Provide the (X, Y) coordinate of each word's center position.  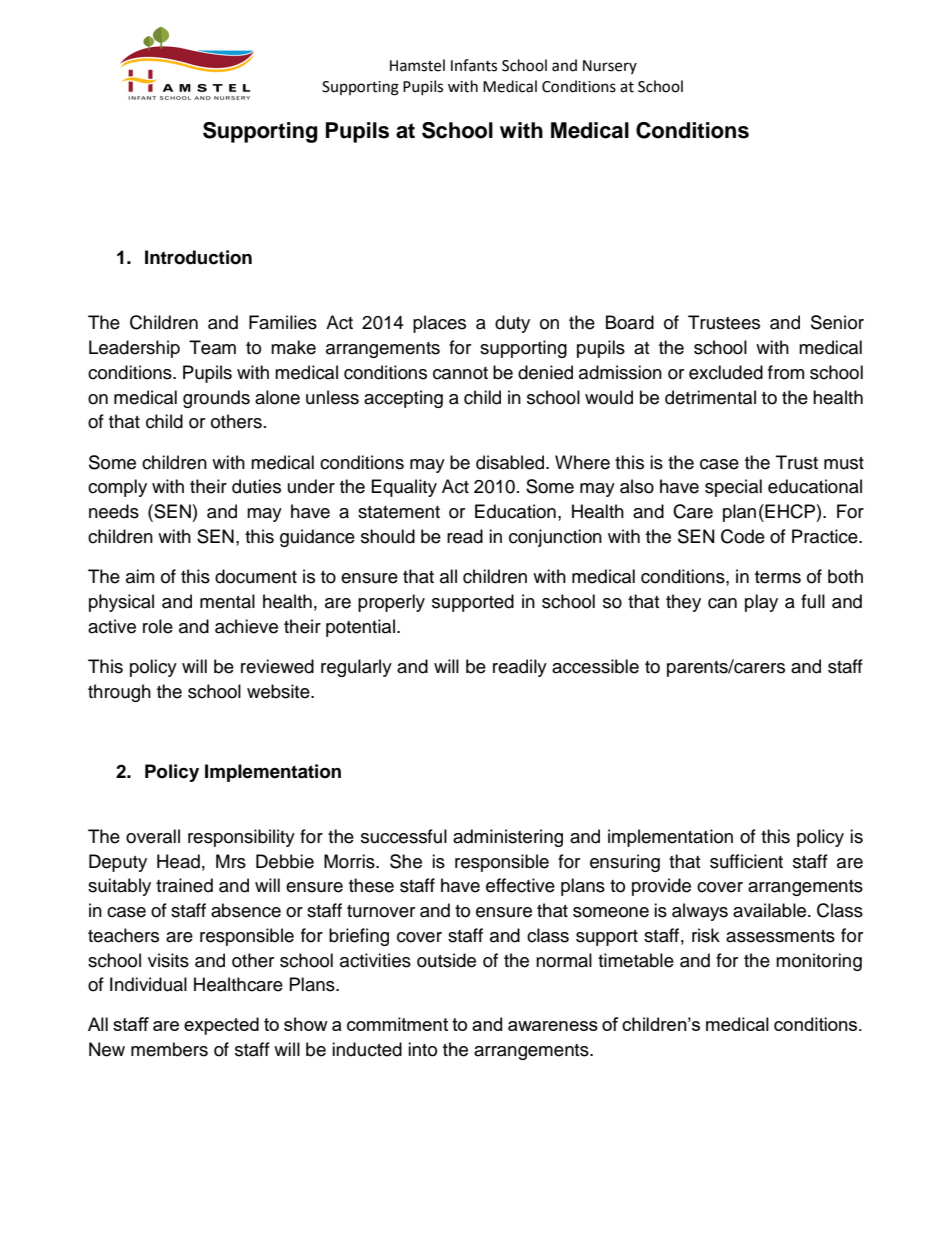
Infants (474, 65)
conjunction (555, 538)
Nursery (610, 67)
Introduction (198, 257)
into (422, 1049)
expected (221, 1026)
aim (140, 576)
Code (743, 536)
